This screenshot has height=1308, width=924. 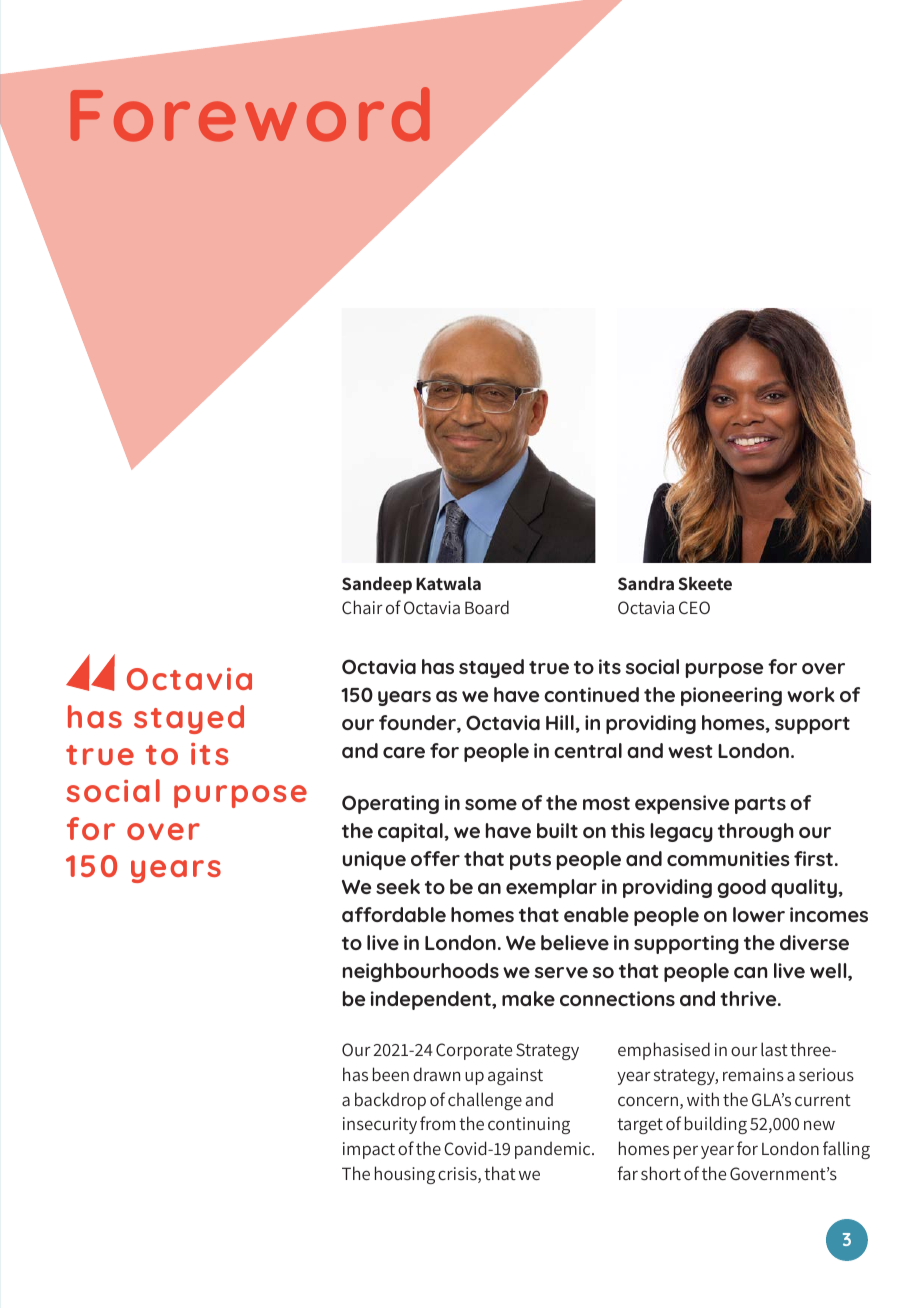 What do you see at coordinates (362, 607) in the screenshot?
I see `Chair` at bounding box center [362, 607].
